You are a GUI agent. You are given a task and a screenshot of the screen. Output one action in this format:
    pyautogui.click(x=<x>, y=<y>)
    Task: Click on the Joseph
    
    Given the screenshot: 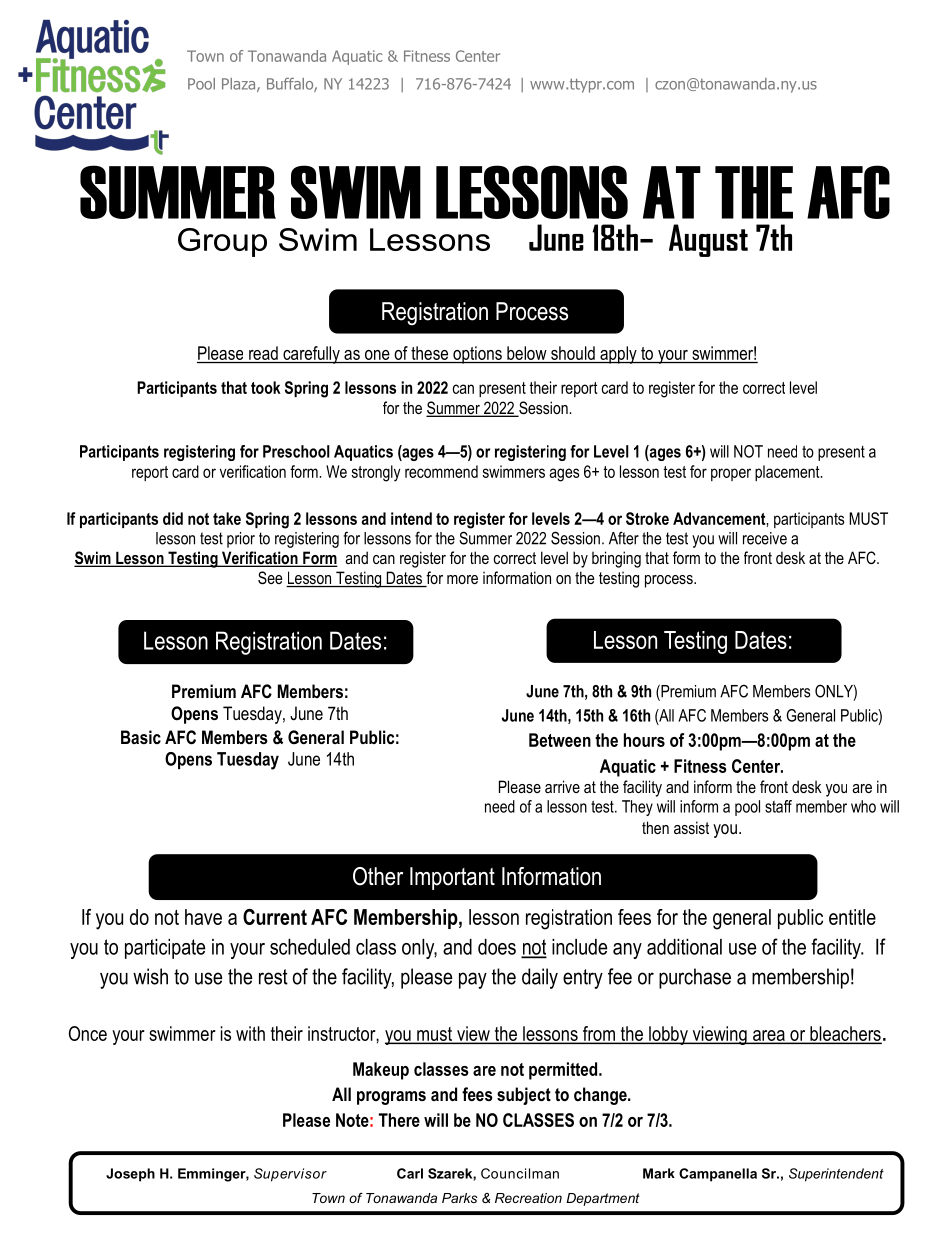 What is the action you would take?
    pyautogui.click(x=130, y=1175)
